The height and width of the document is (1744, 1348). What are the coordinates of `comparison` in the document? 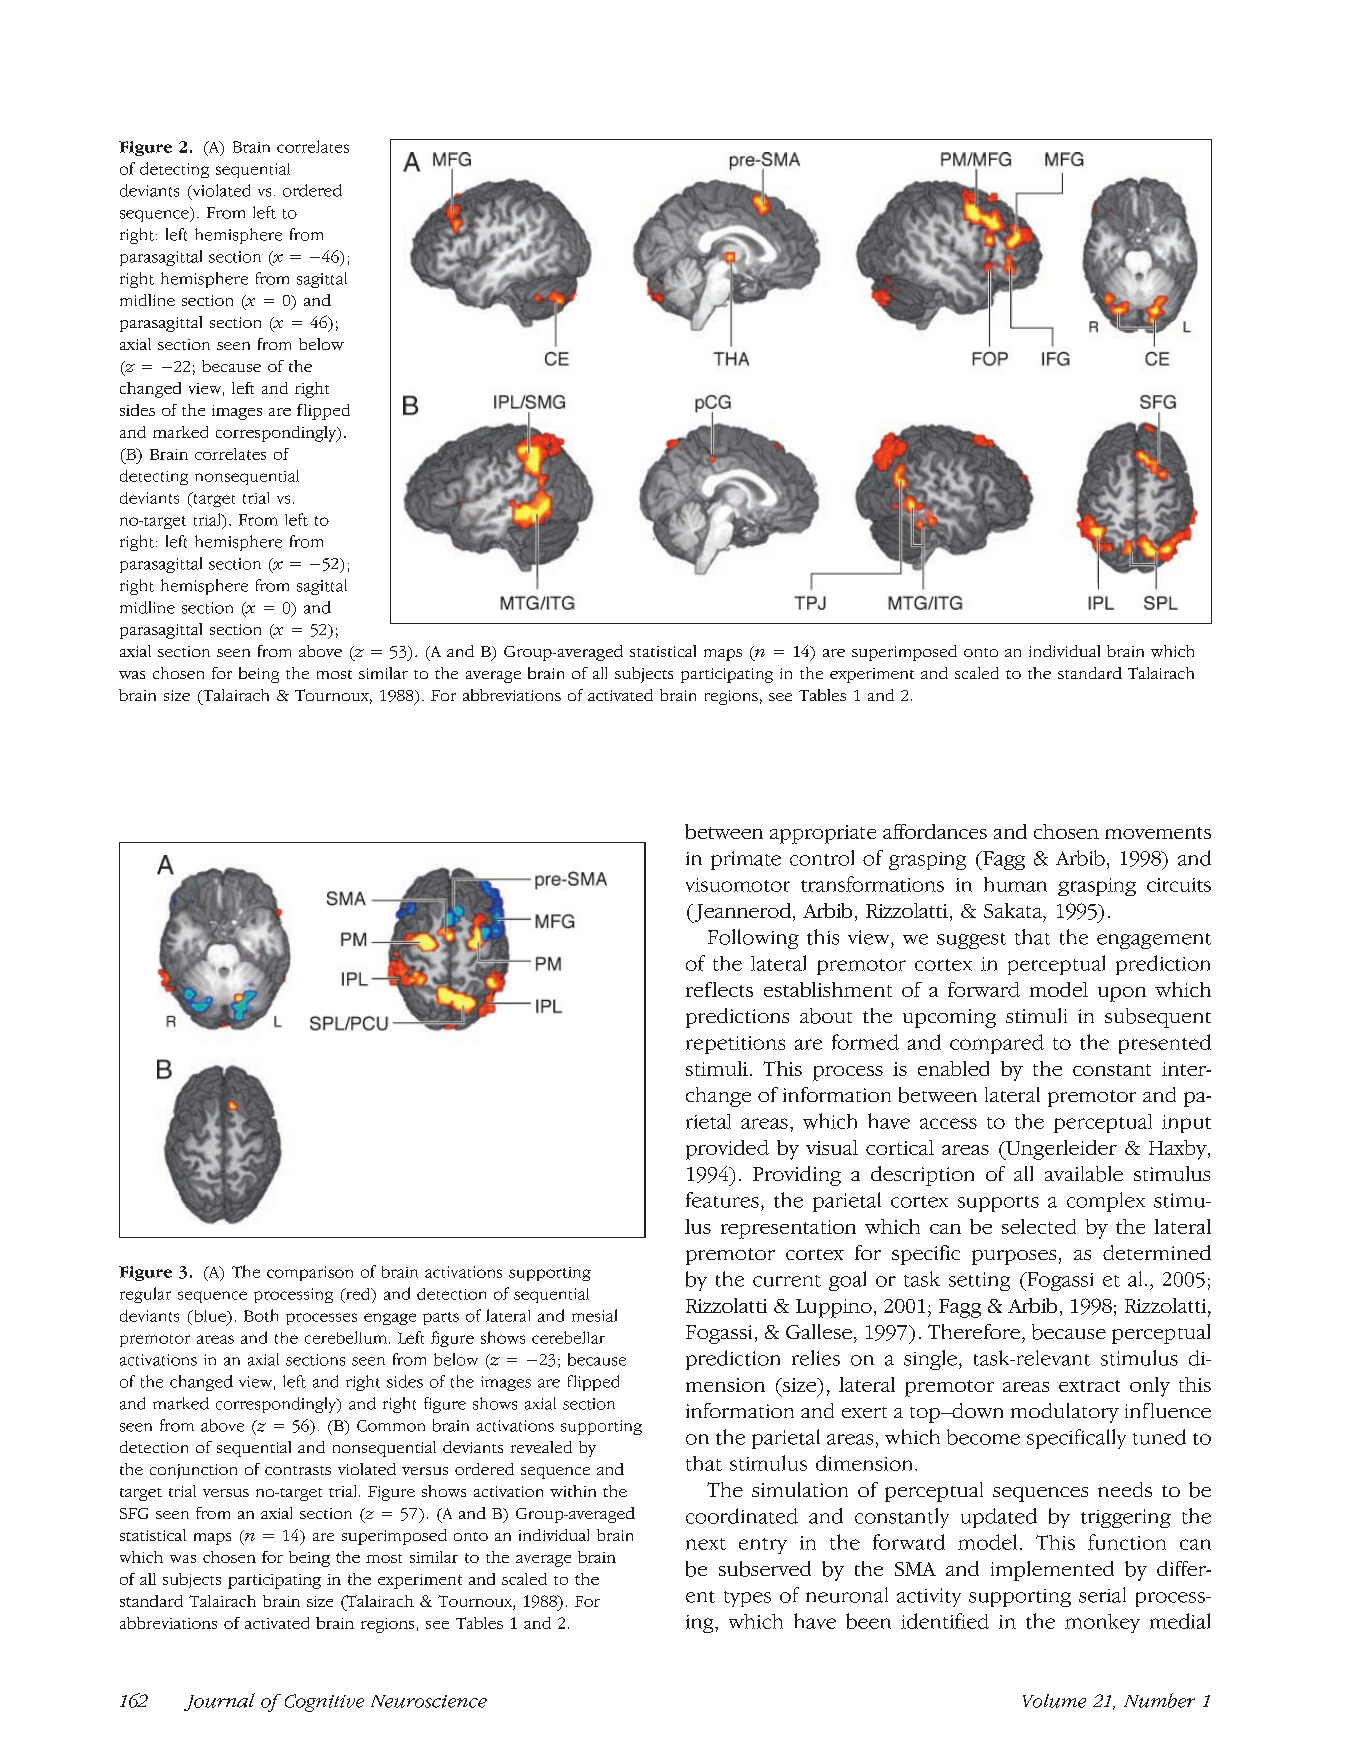 It's located at (310, 1273).
